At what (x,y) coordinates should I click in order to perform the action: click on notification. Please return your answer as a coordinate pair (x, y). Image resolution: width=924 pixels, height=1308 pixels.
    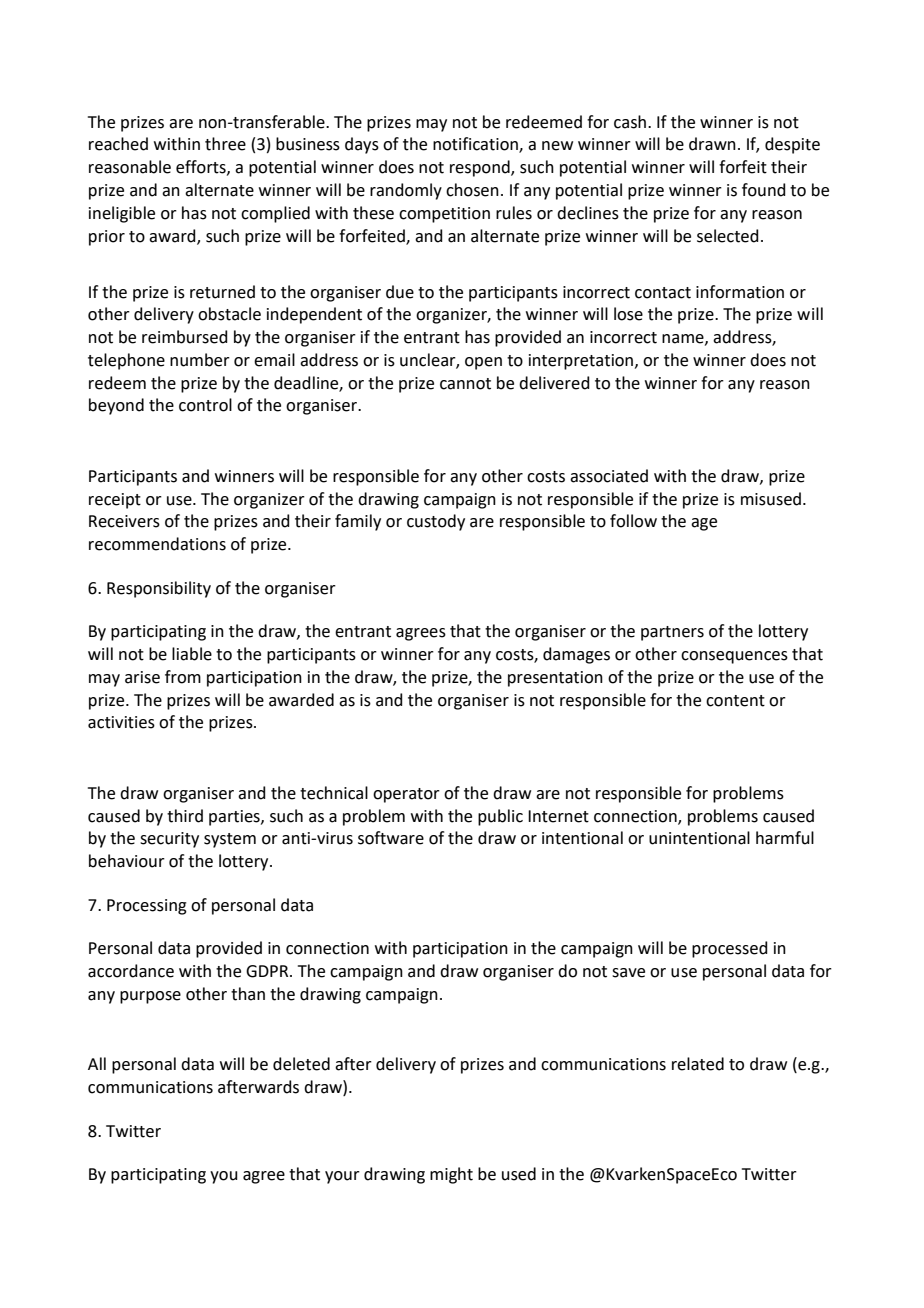
    Looking at the image, I should click on (476, 145).
